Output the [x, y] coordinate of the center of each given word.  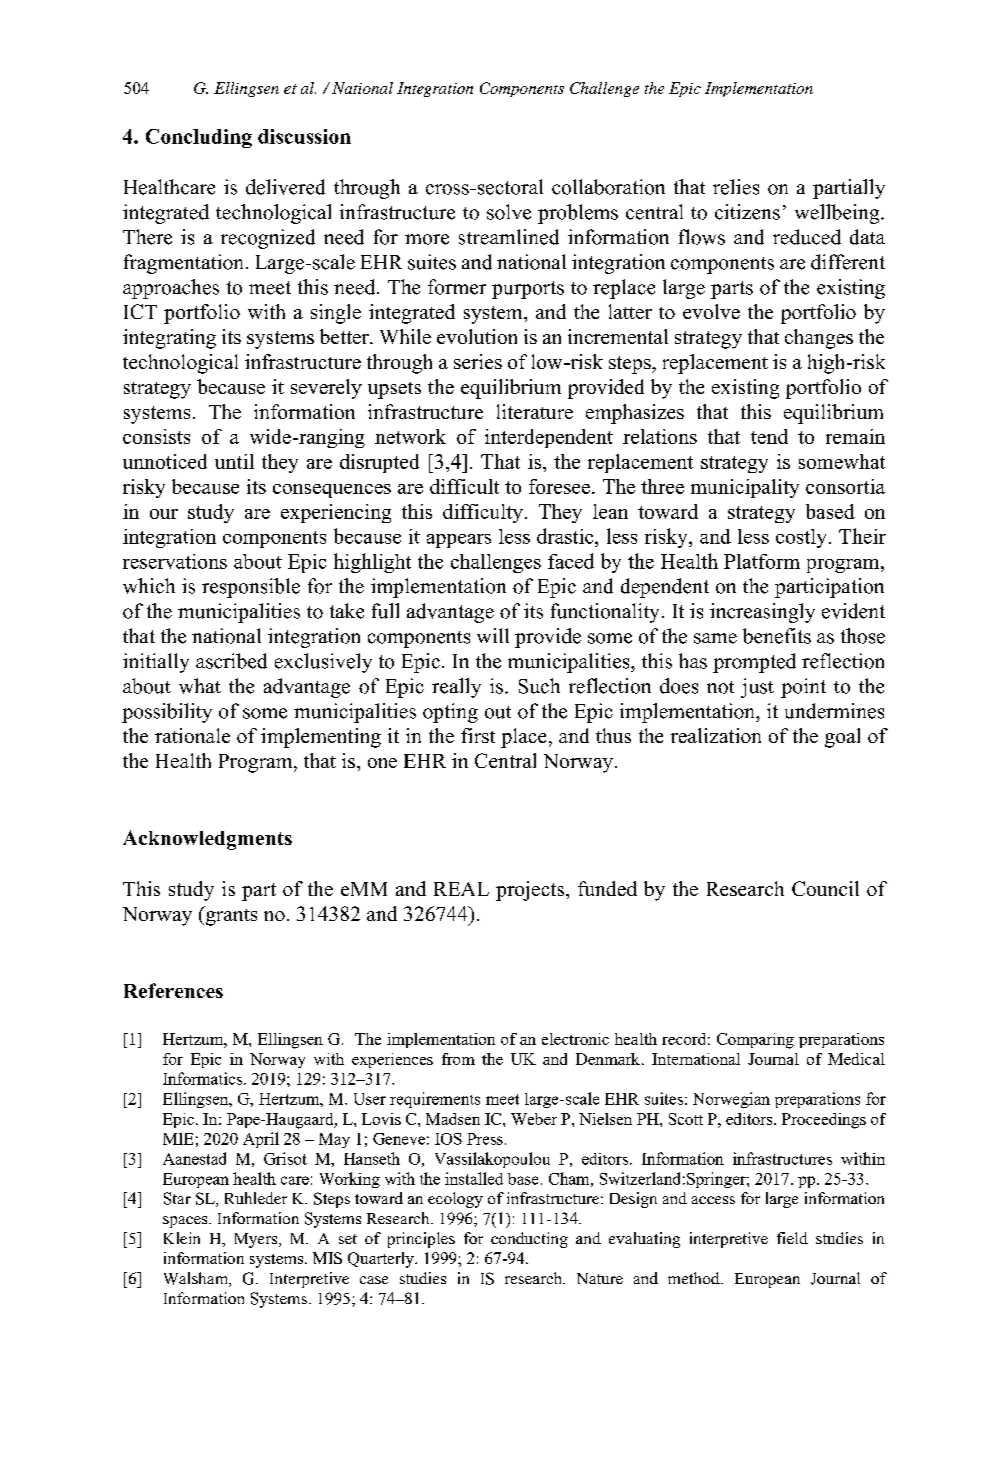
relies [736, 187]
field [792, 1238]
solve [509, 212]
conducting [529, 1240]
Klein [182, 1238]
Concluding [199, 138]
